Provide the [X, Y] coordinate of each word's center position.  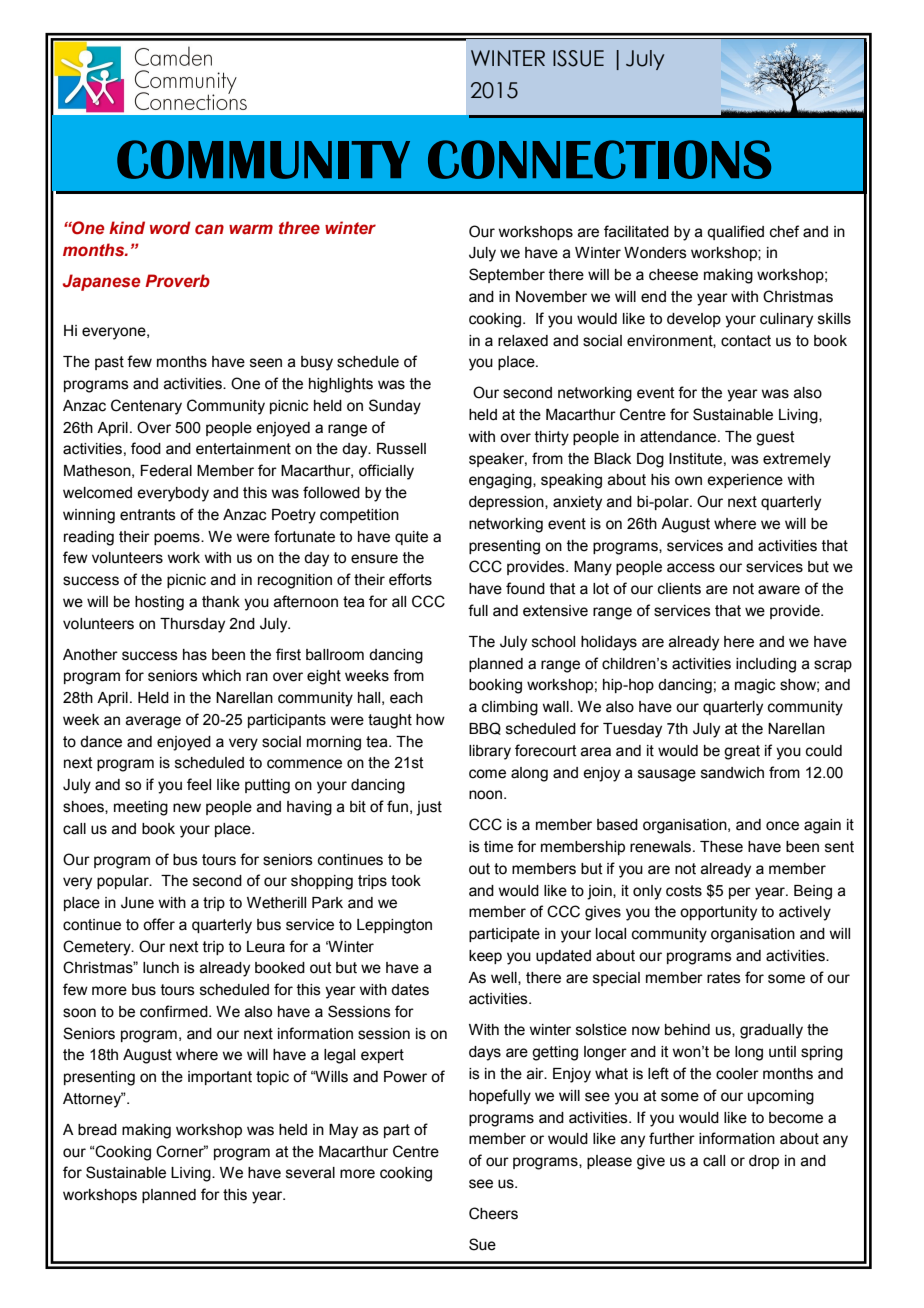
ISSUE [578, 58]
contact [746, 341]
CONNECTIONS [599, 159]
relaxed [523, 341]
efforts [410, 579]
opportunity [718, 913]
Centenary [146, 407]
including [766, 665]
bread [97, 1130]
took [406, 881]
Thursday [192, 625]
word [170, 228]
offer [159, 924]
